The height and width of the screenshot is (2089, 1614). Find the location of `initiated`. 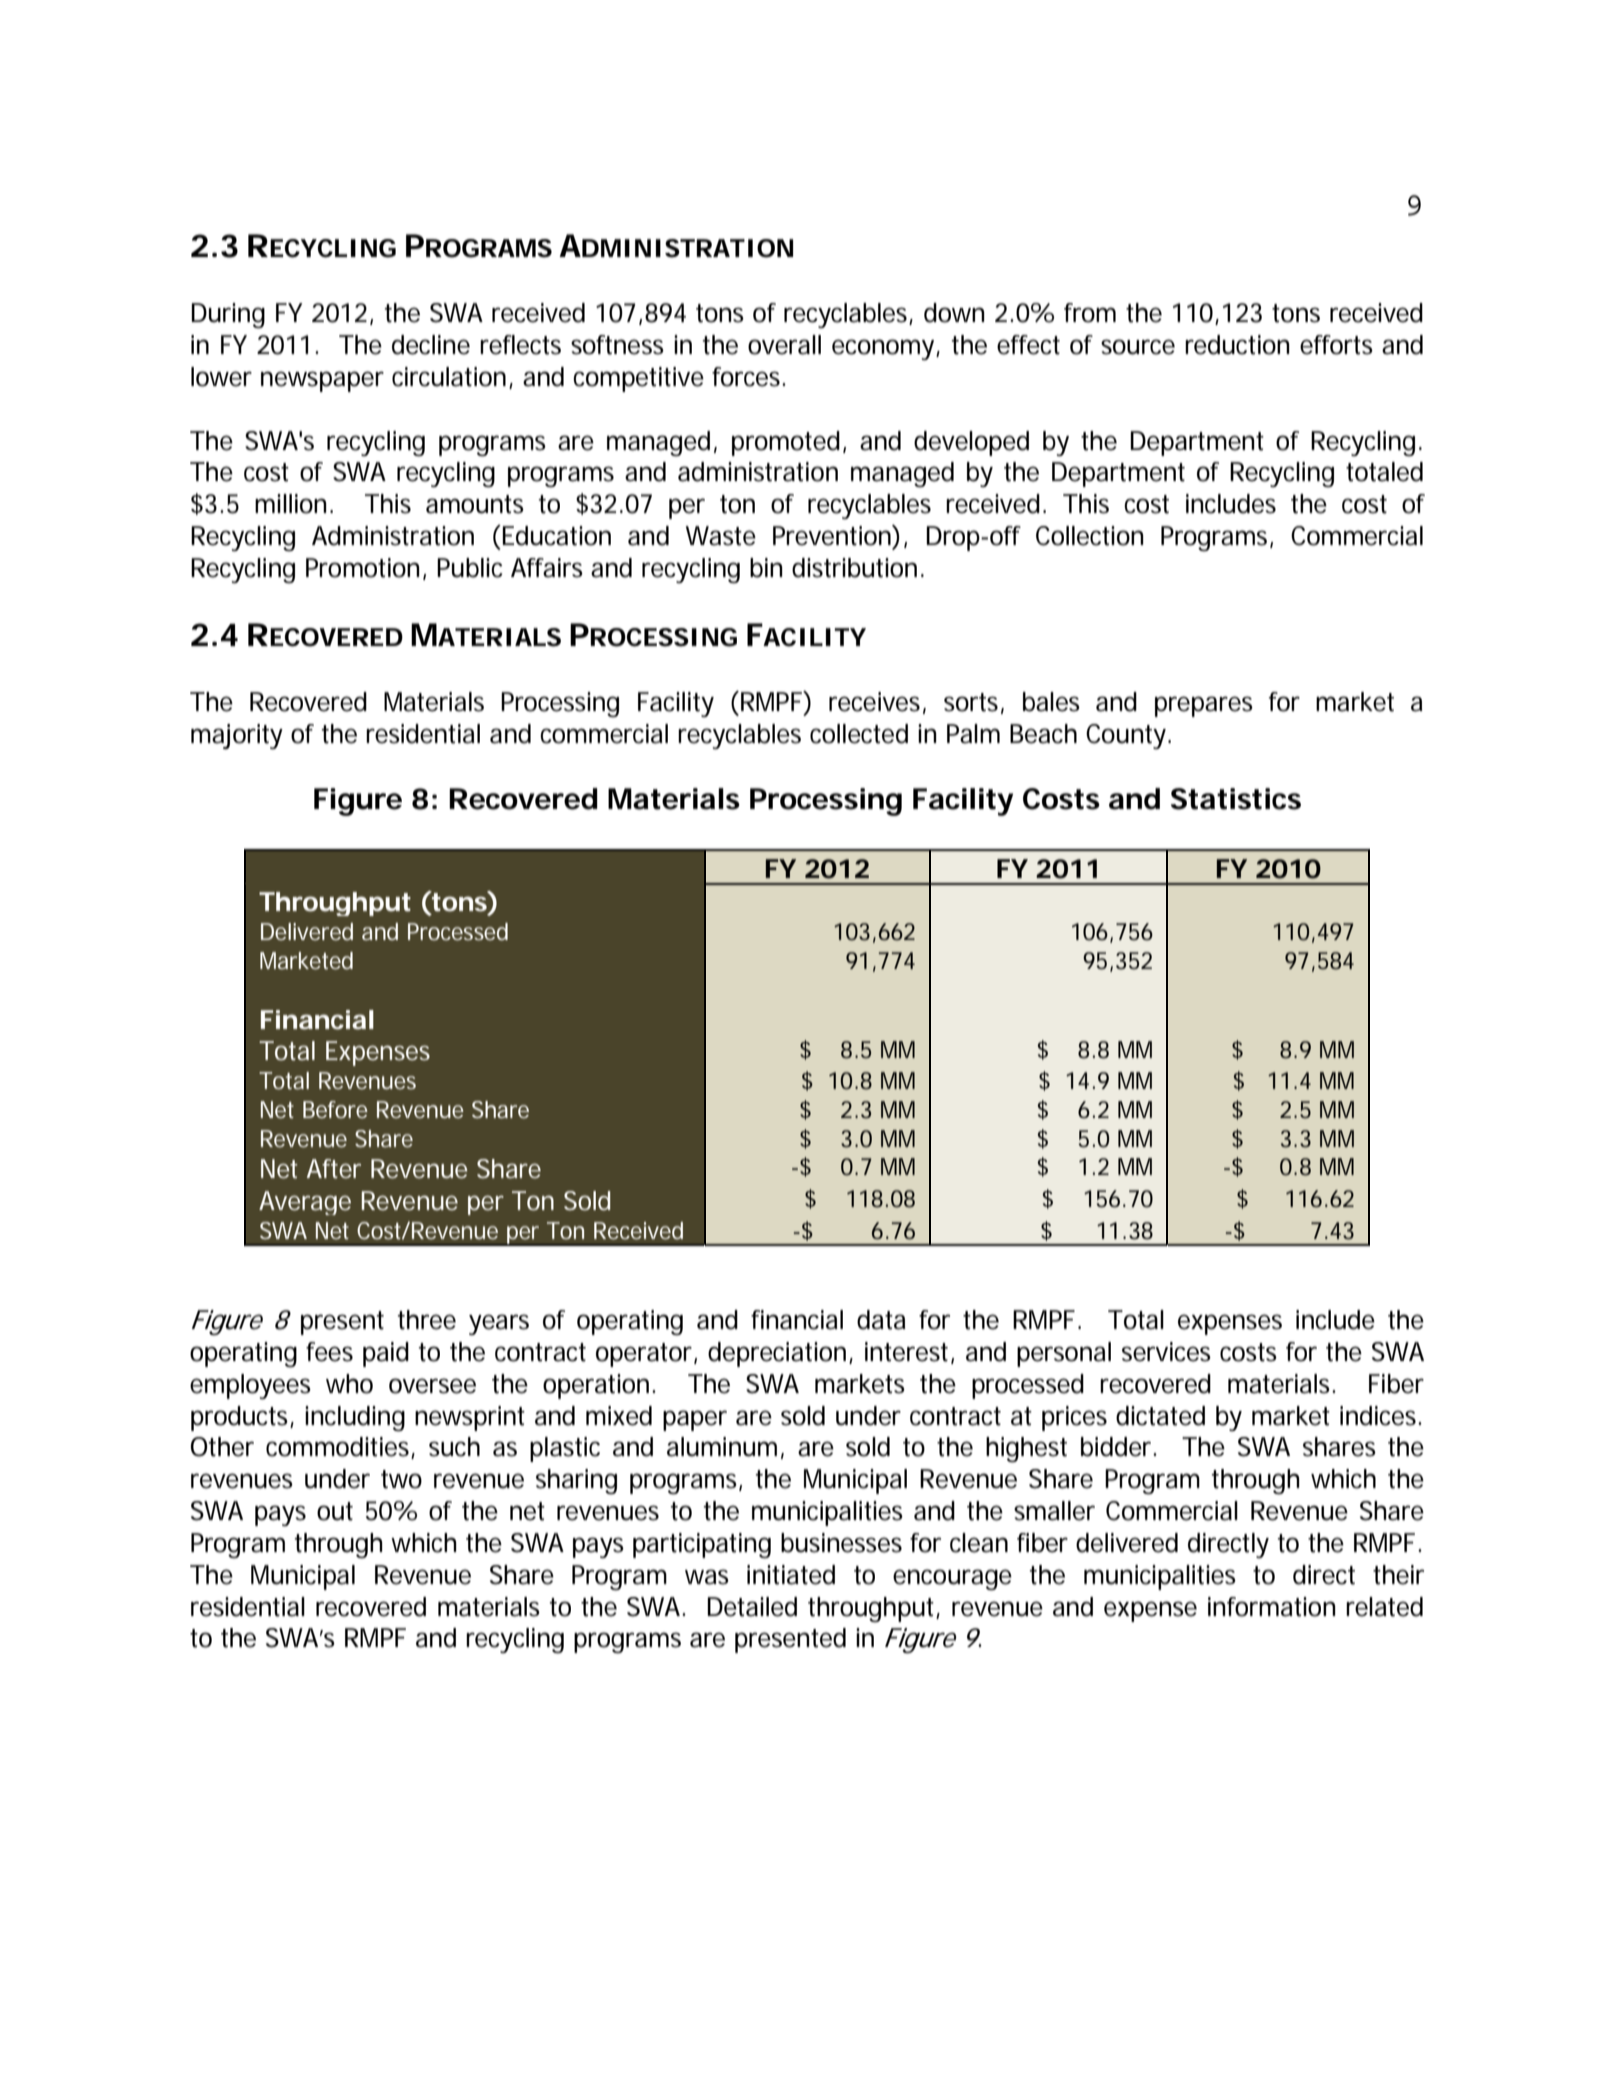

initiated is located at coordinates (791, 1575).
